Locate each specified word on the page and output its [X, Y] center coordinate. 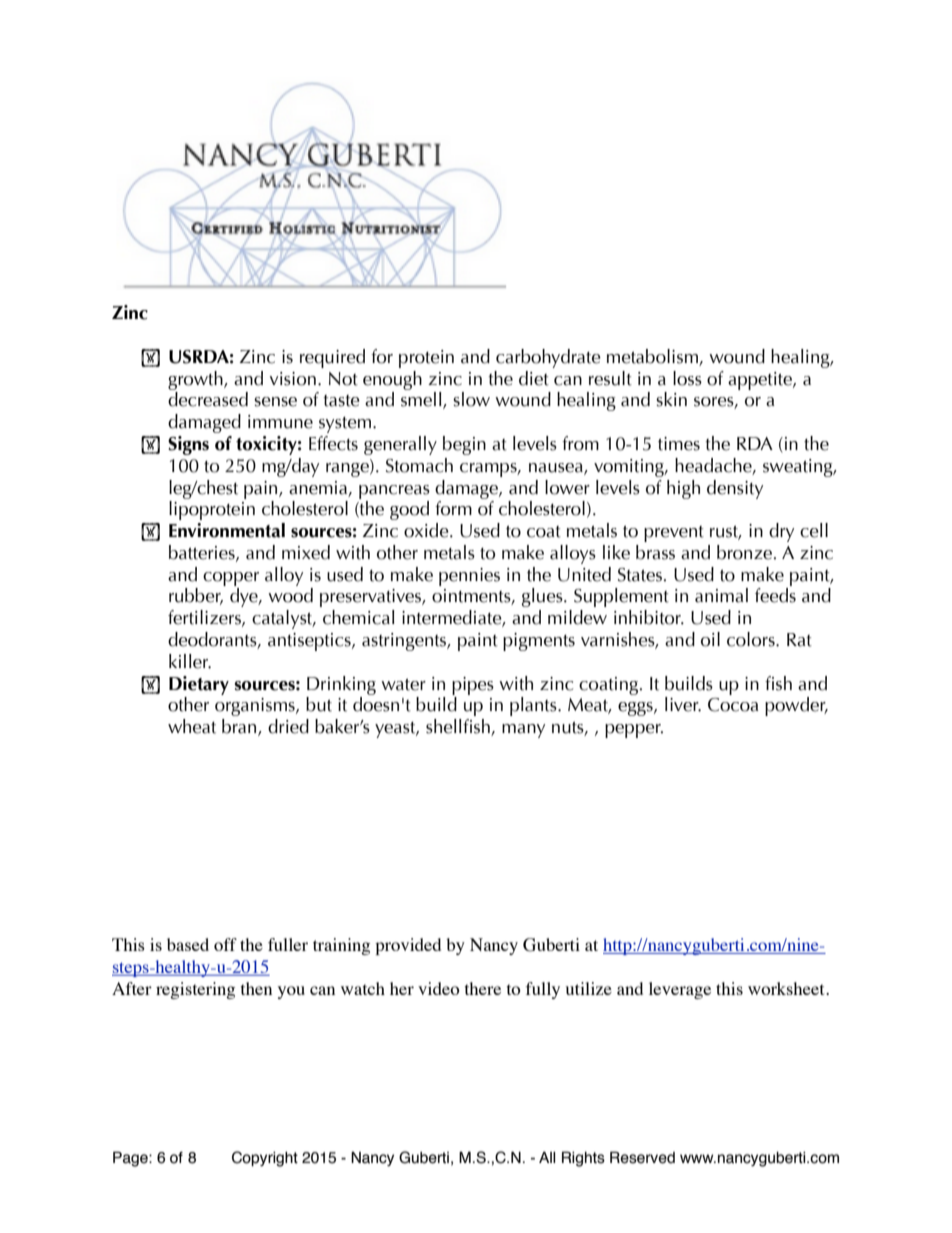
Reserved [642, 1157]
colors [752, 639]
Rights [583, 1159]
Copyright [265, 1159]
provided [408, 946]
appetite [761, 381]
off [225, 944]
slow [471, 399]
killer [190, 661]
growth [196, 380]
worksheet [787, 988]
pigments [539, 642]
